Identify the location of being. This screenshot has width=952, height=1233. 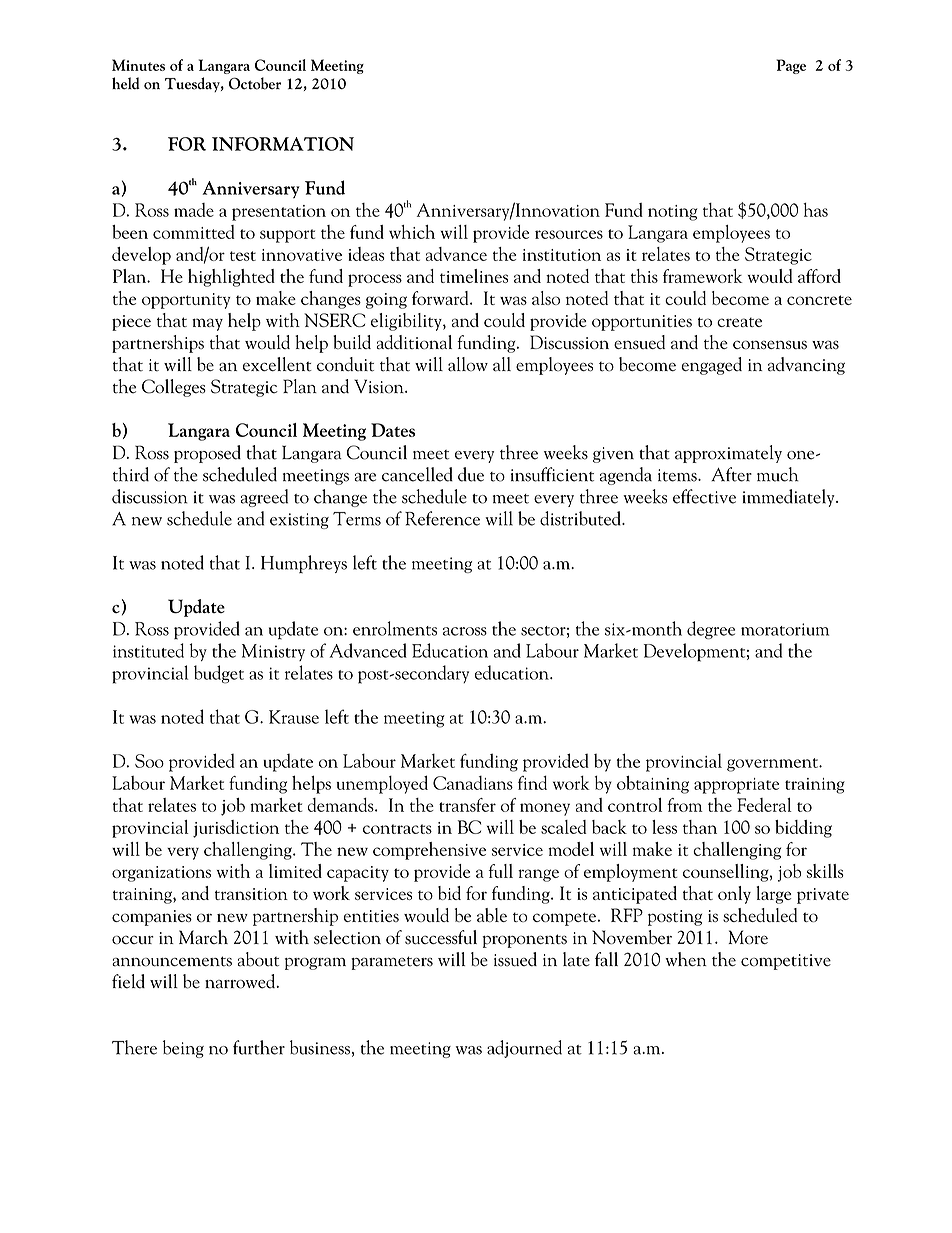
(183, 1049).
